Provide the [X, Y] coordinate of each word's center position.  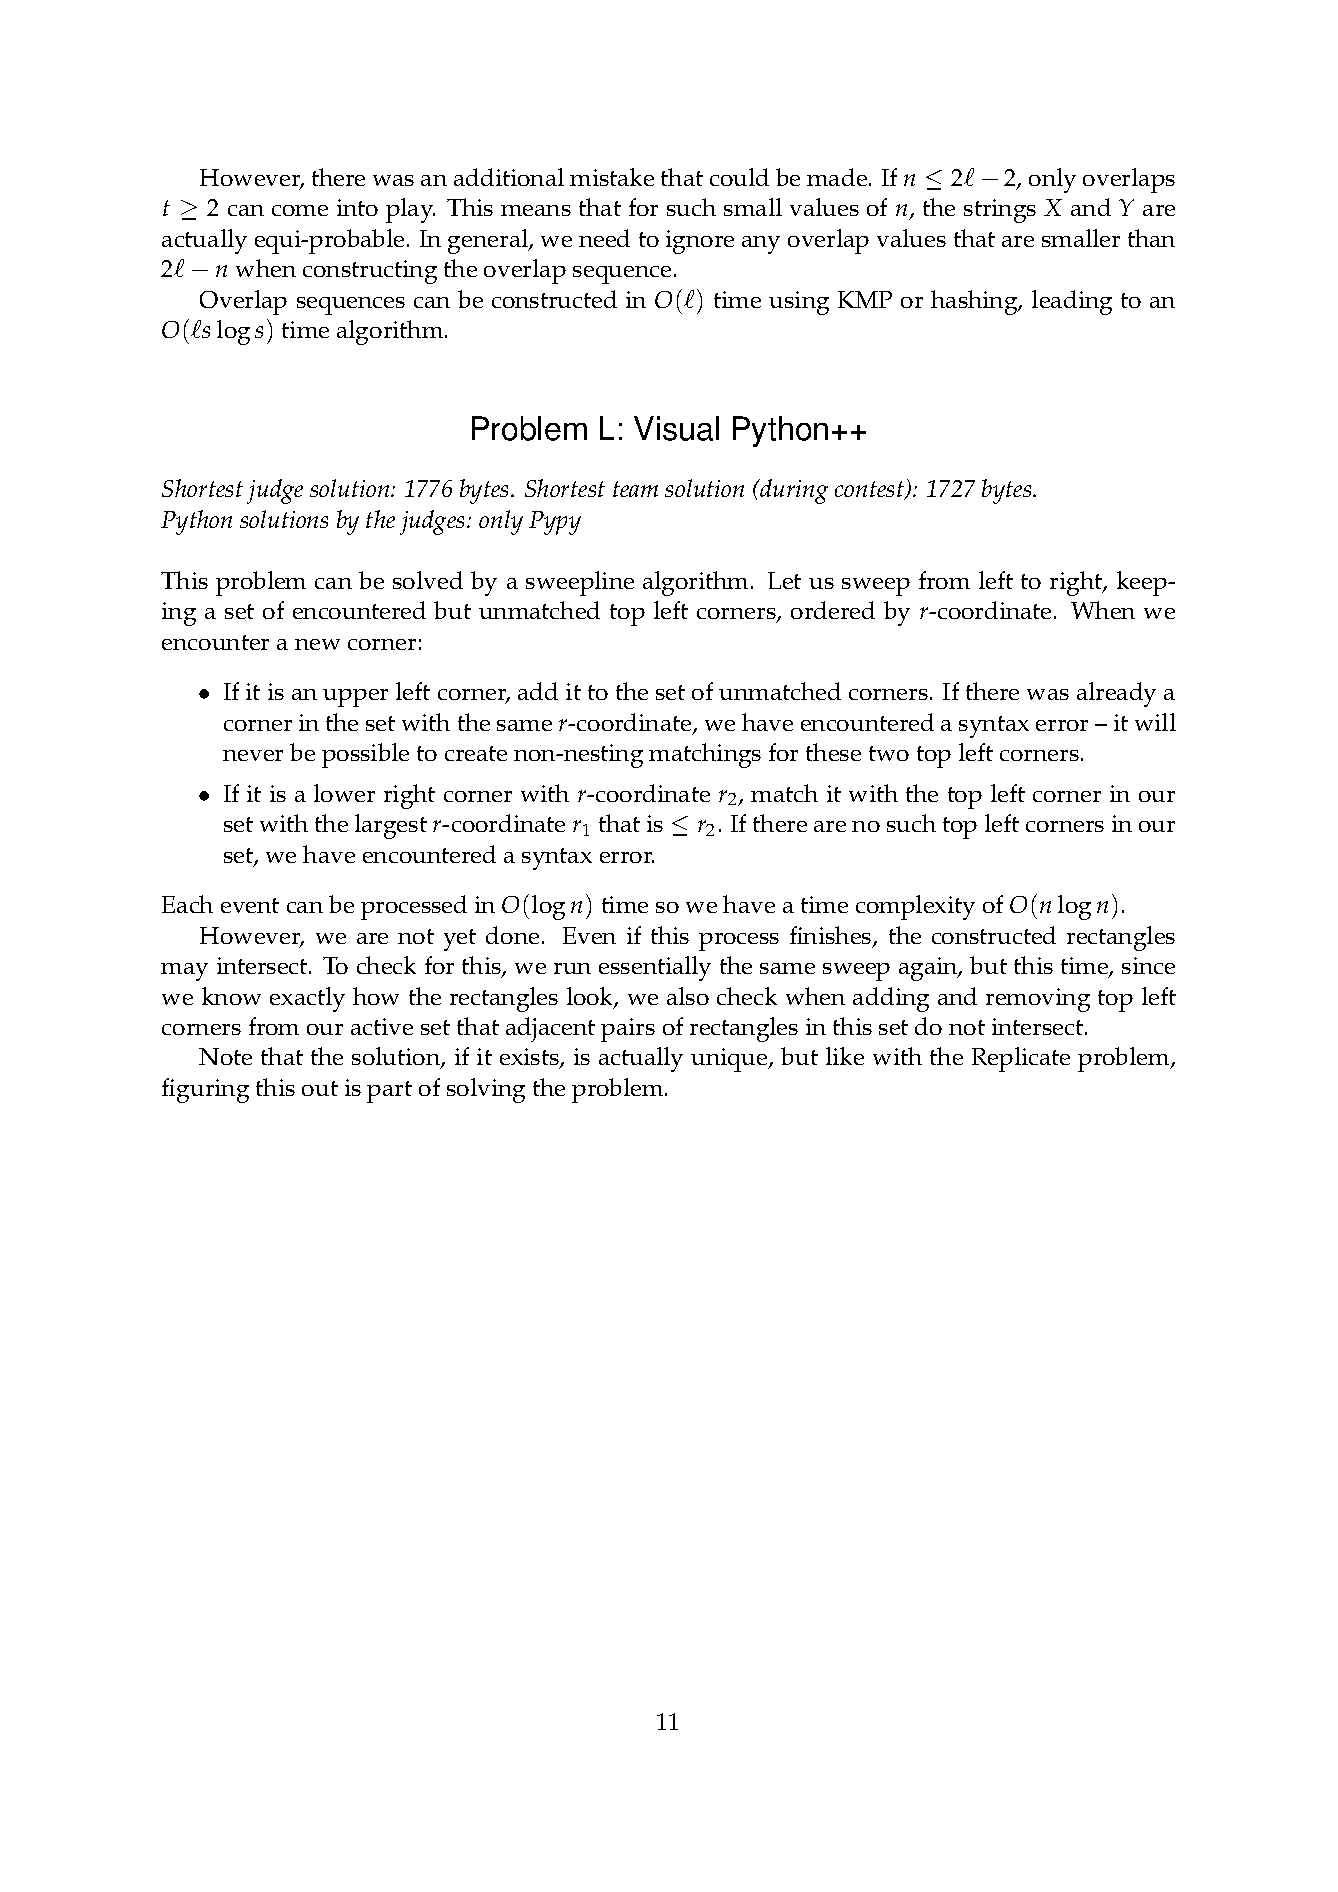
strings [1000, 211]
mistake [612, 177]
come [300, 210]
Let [784, 580]
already [1116, 694]
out [320, 1088]
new [317, 644]
